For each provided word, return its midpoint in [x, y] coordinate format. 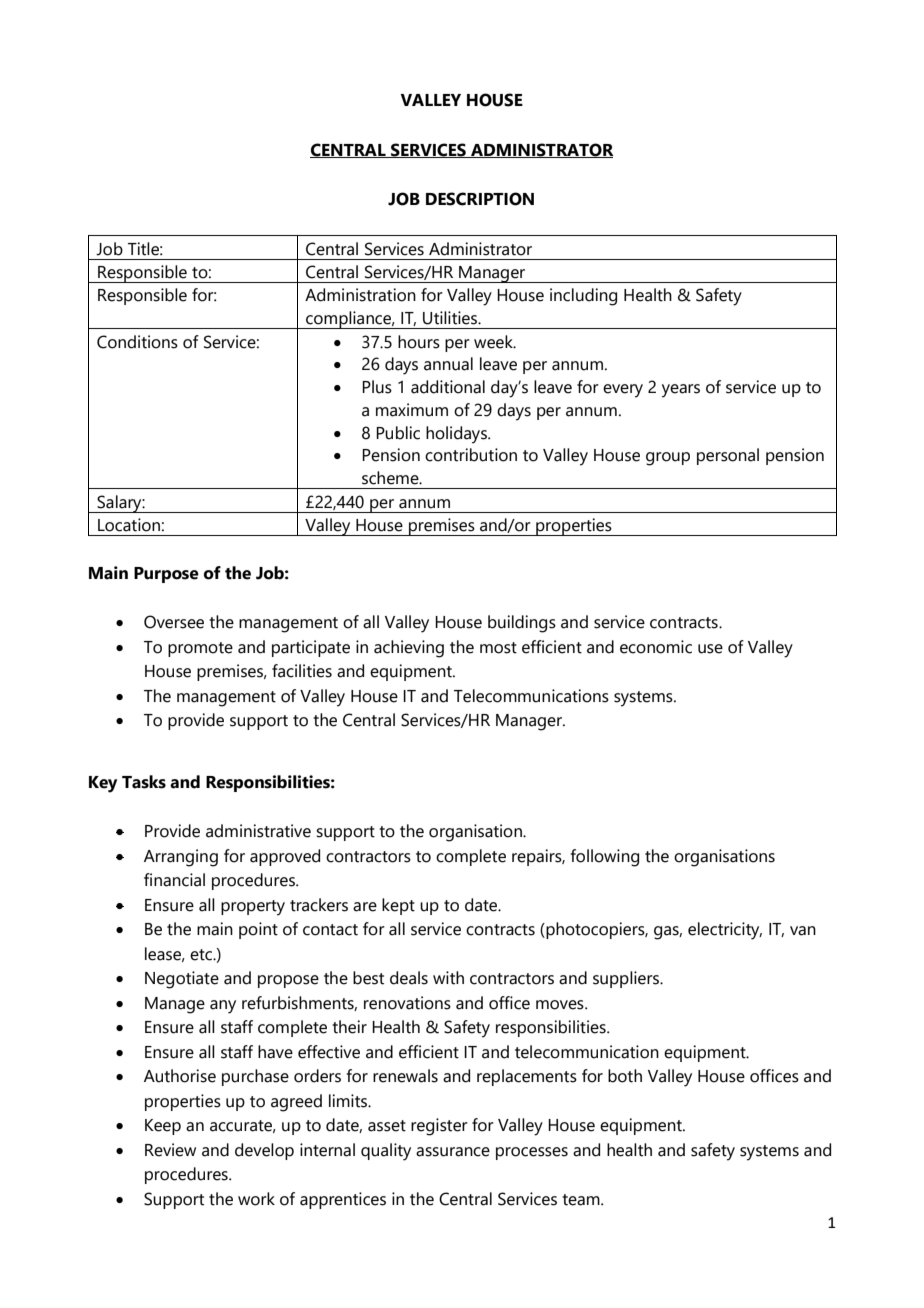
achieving [409, 649]
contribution [471, 455]
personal [728, 456]
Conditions [137, 342]
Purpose [166, 575]
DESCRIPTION [480, 199]
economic [656, 647]
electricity [725, 931]
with [448, 978]
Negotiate [182, 980]
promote [200, 649]
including [583, 297]
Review [170, 1150]
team [582, 1200]
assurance [453, 1152]
